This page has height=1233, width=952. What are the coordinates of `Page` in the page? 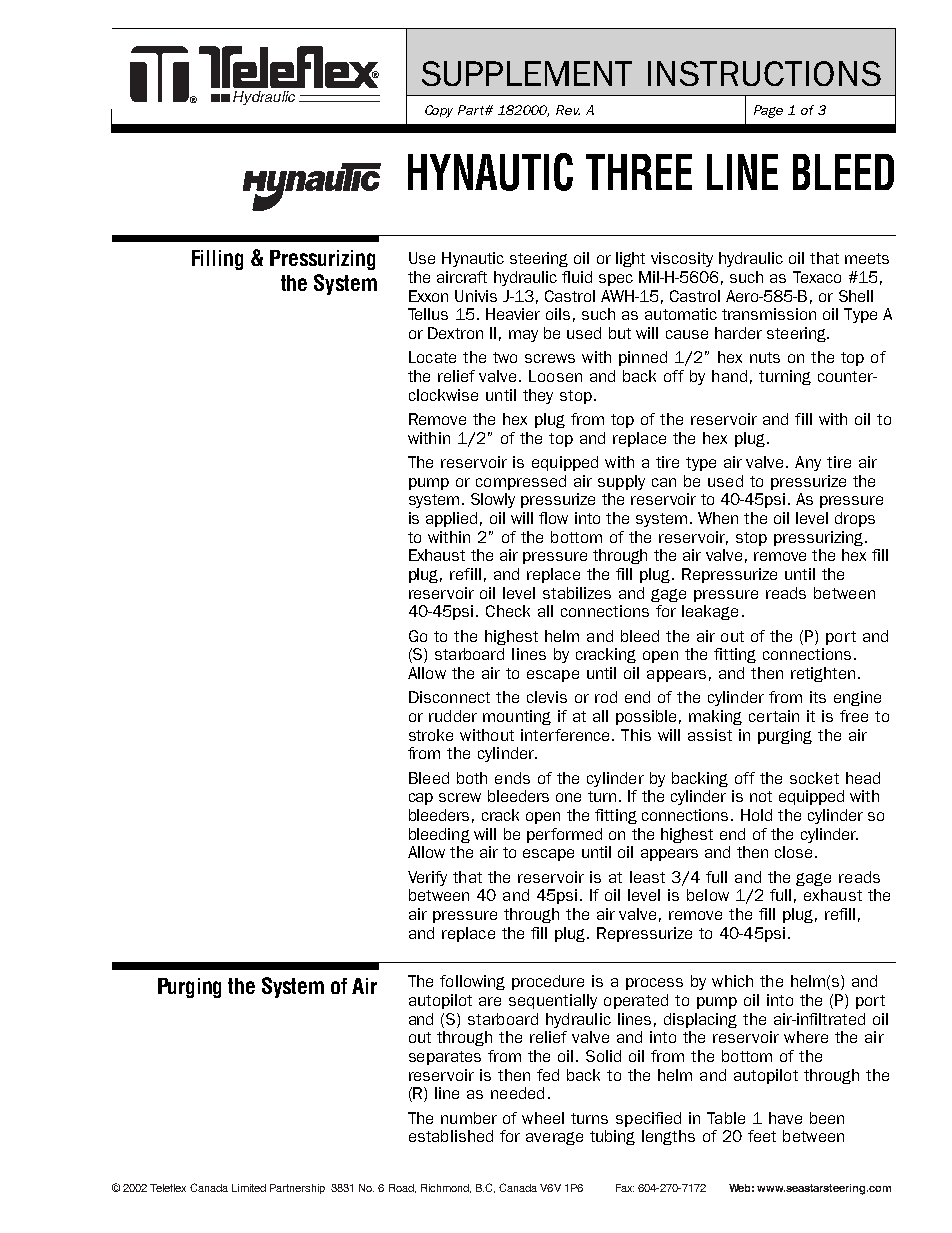 It's located at (768, 111).
